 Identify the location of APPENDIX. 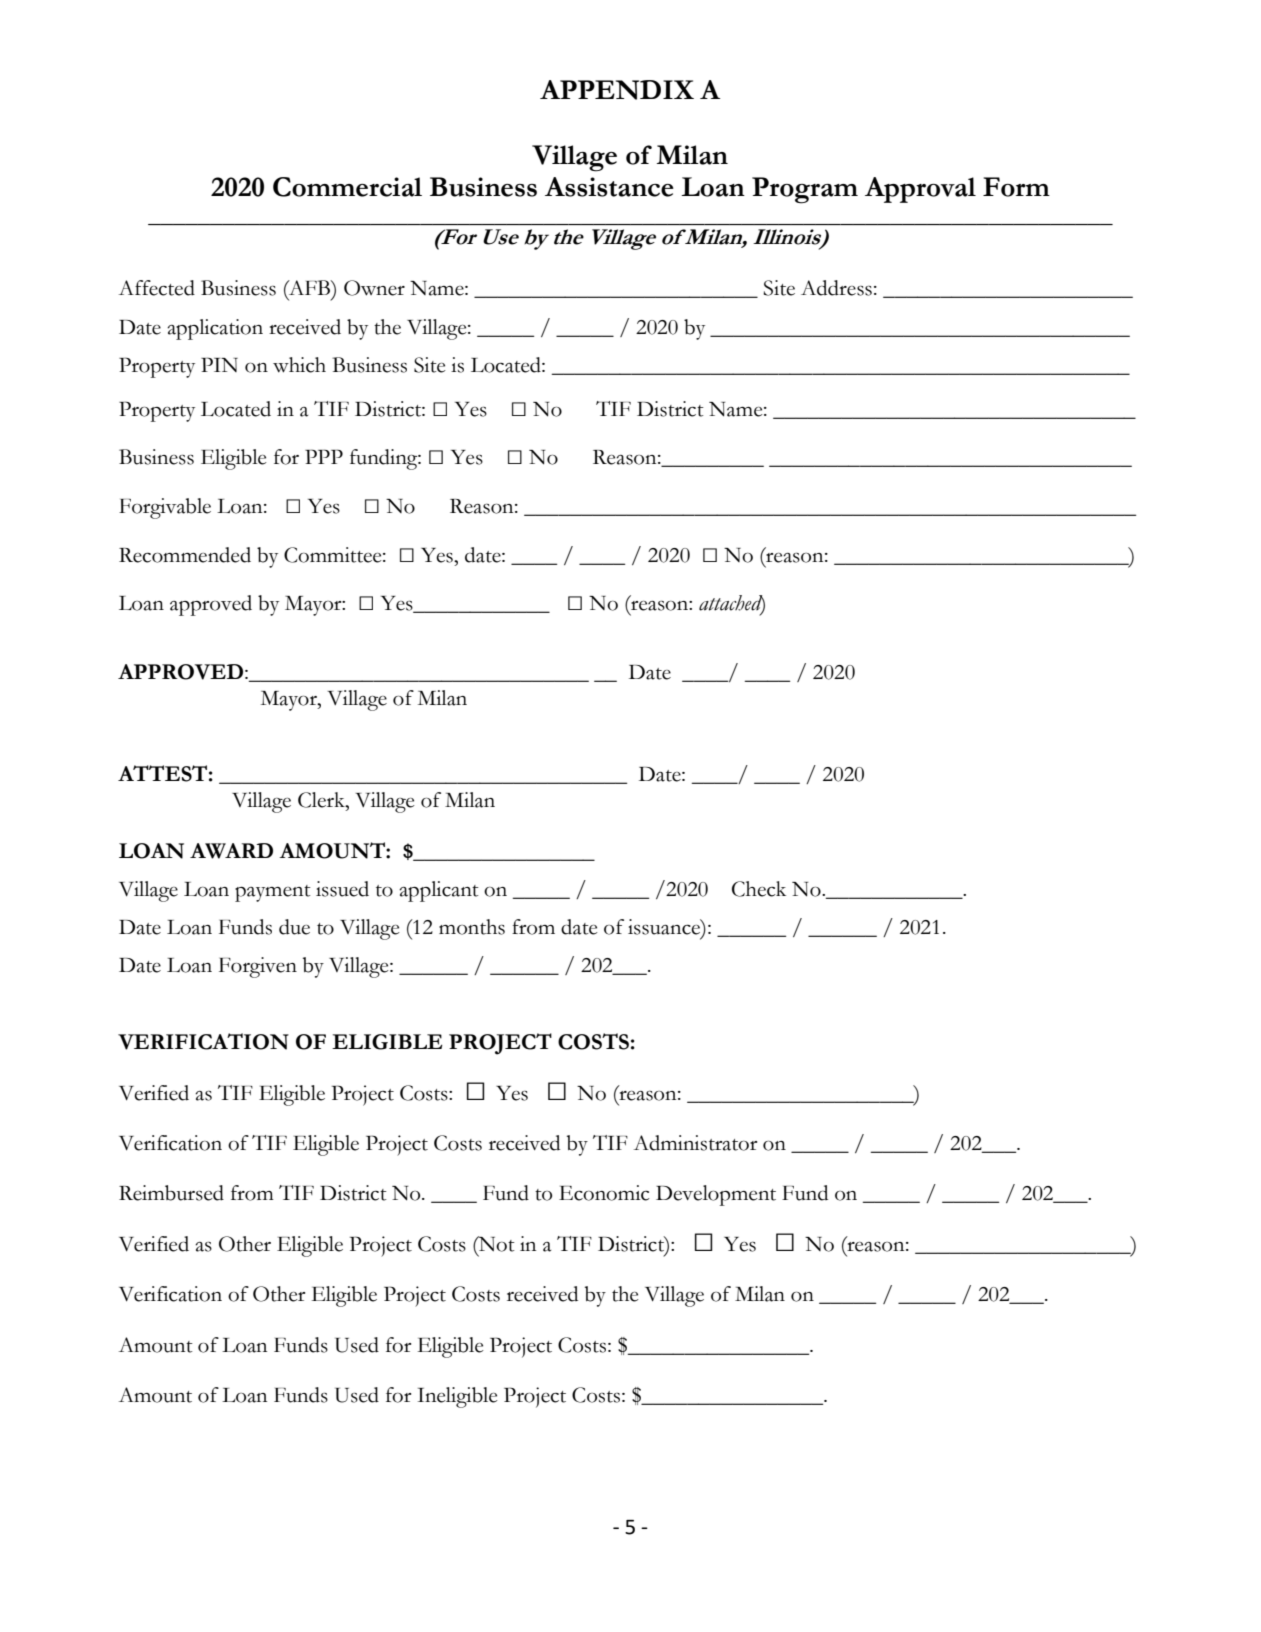
(617, 90).
